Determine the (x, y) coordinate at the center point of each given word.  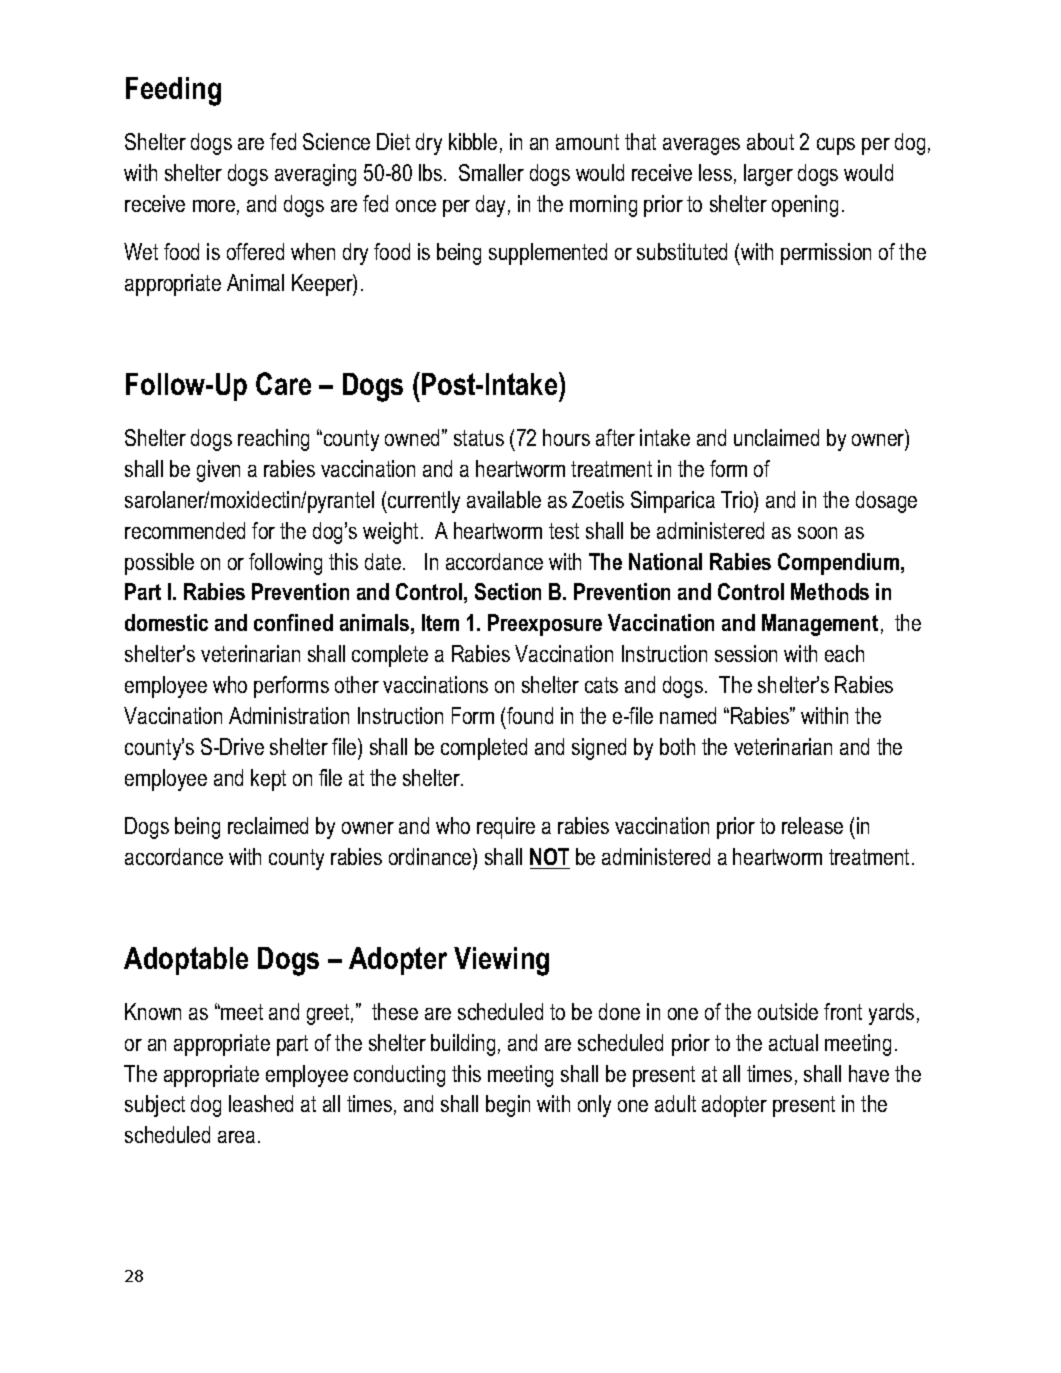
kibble (473, 141)
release (812, 825)
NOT (549, 856)
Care (283, 383)
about (770, 141)
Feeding (173, 91)
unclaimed (776, 437)
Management (820, 625)
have (869, 1073)
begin (508, 1106)
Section (508, 591)
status (479, 438)
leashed (261, 1103)
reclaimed (268, 825)
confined (293, 622)
